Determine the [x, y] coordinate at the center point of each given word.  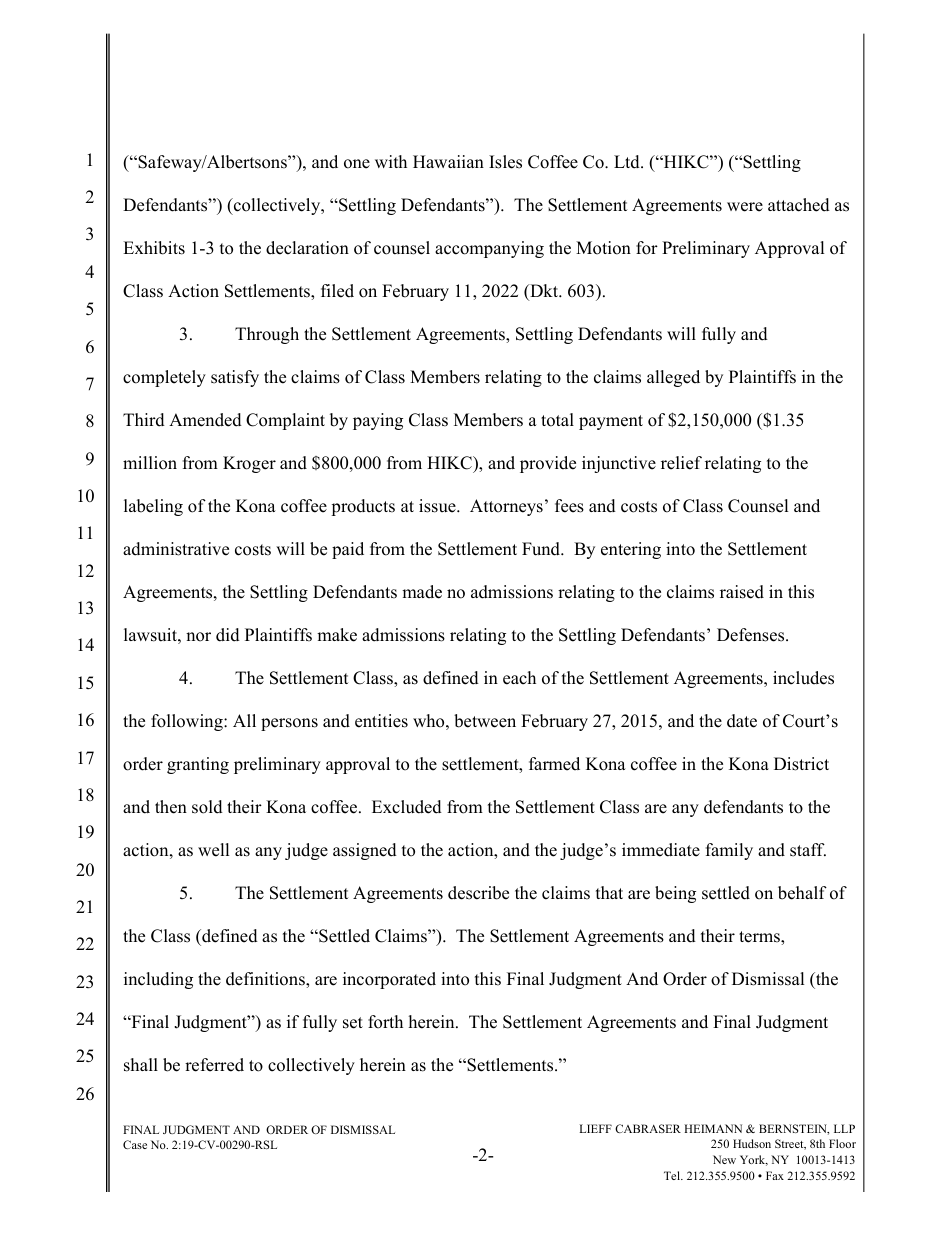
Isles [505, 162]
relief [681, 463]
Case [135, 1144]
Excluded [407, 807]
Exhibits [154, 248]
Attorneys [506, 507]
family [729, 851]
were [745, 207]
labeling [153, 507]
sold [207, 807]
